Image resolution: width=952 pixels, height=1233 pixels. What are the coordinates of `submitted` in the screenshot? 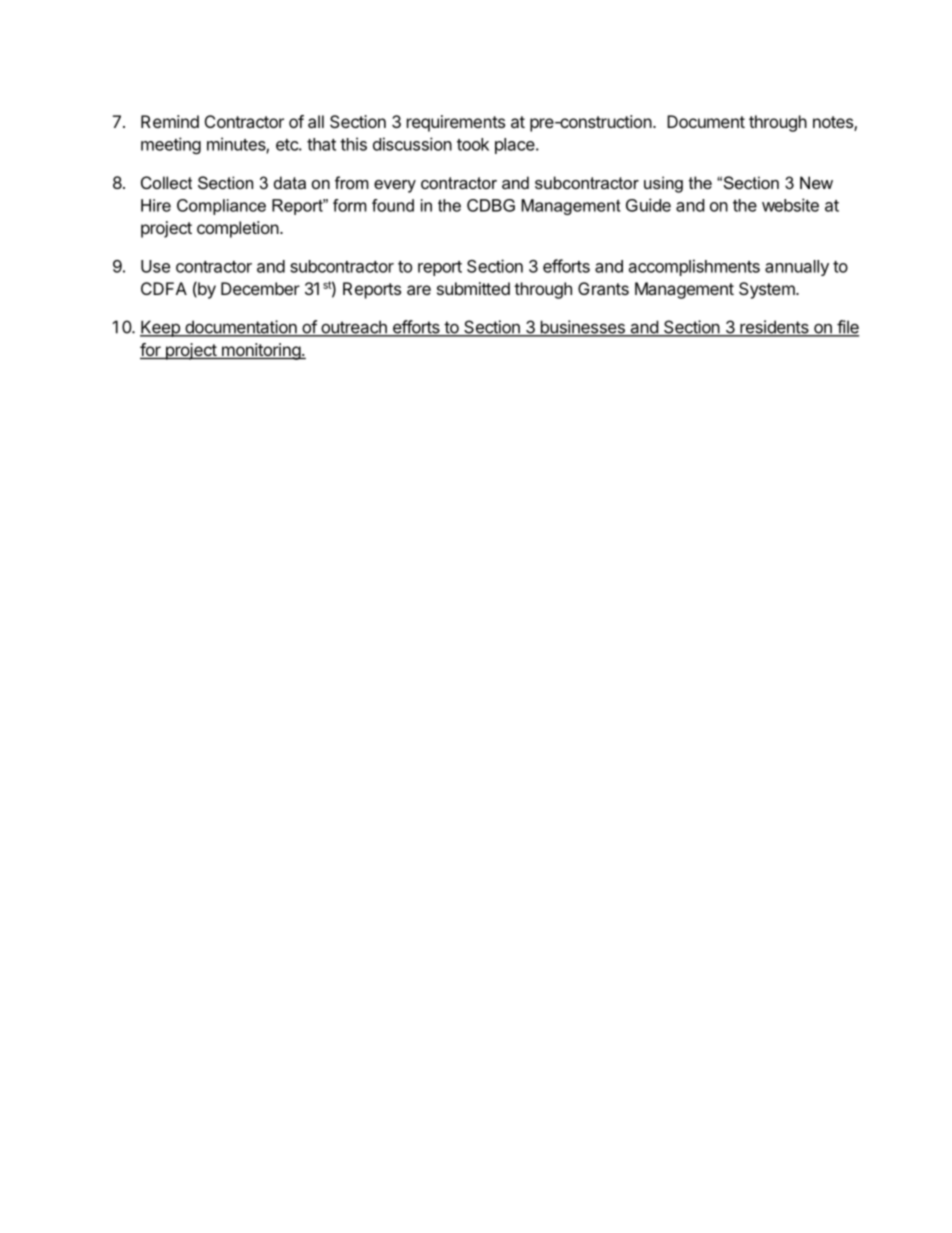 It's located at (473, 288).
